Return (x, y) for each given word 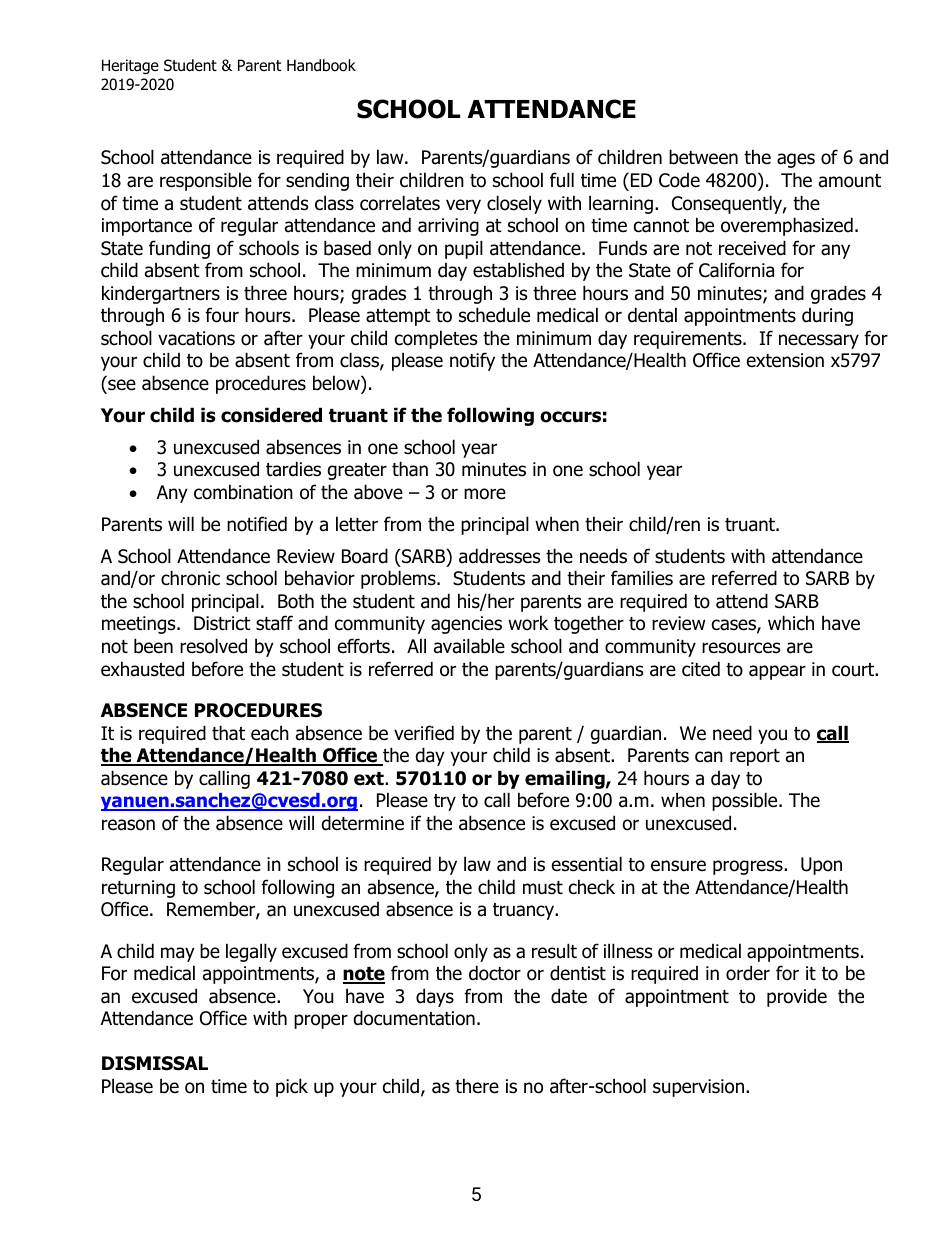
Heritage (130, 66)
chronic (190, 578)
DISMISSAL (155, 1063)
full (562, 180)
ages (796, 160)
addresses (499, 556)
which (791, 623)
